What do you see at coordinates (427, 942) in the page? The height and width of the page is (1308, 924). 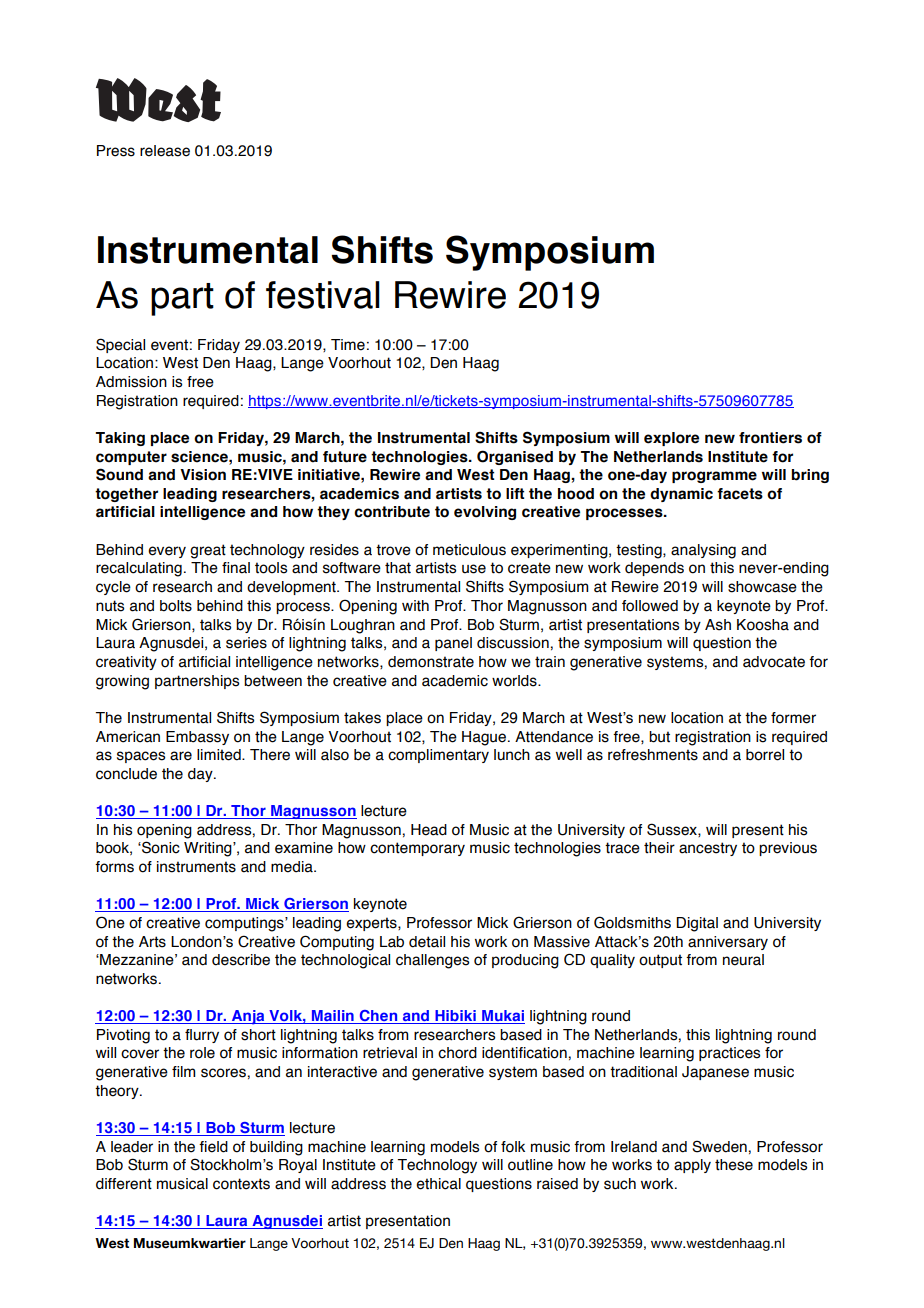 I see `detail` at bounding box center [427, 942].
